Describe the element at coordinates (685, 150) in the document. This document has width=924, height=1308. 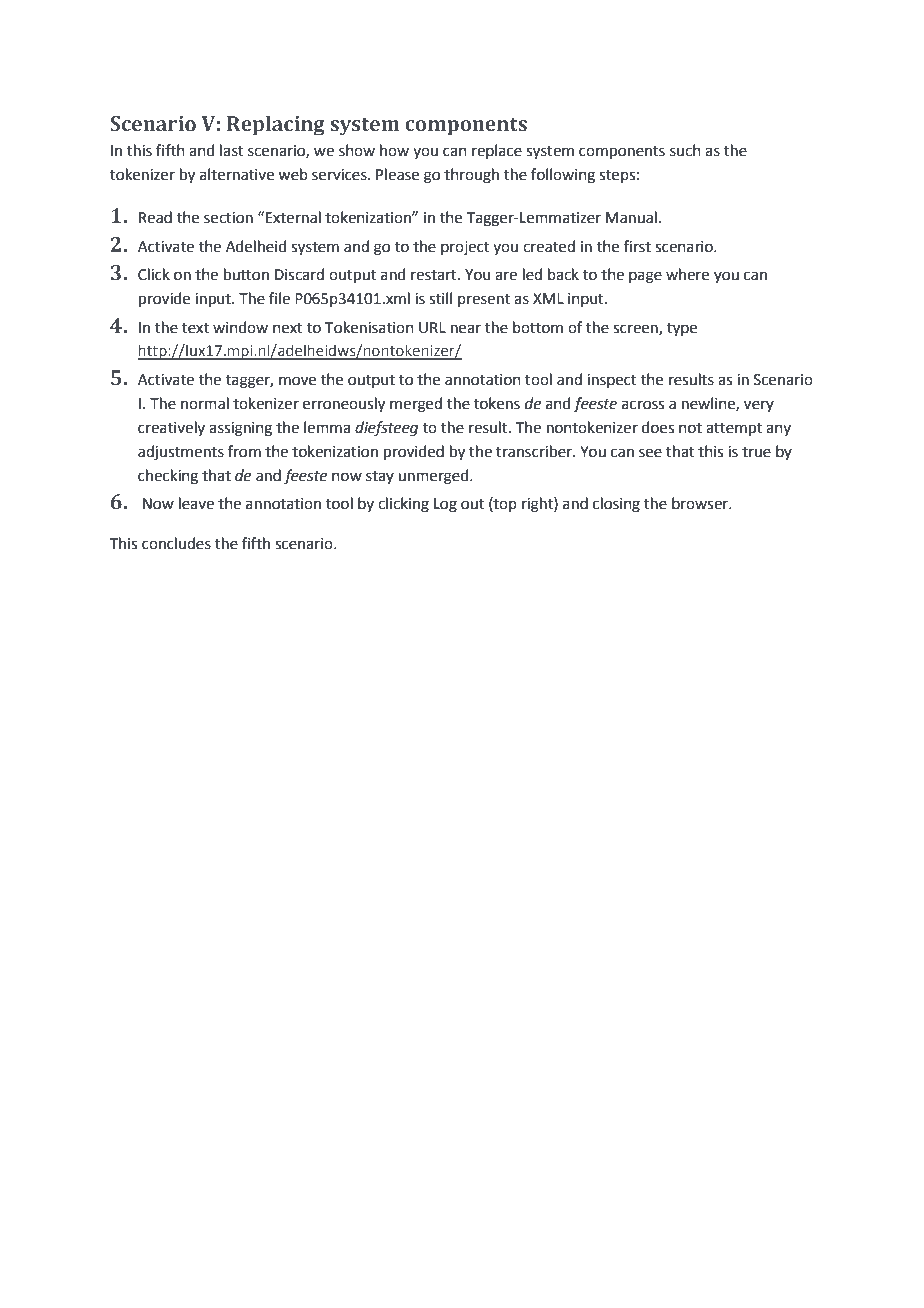
I see `such` at that location.
